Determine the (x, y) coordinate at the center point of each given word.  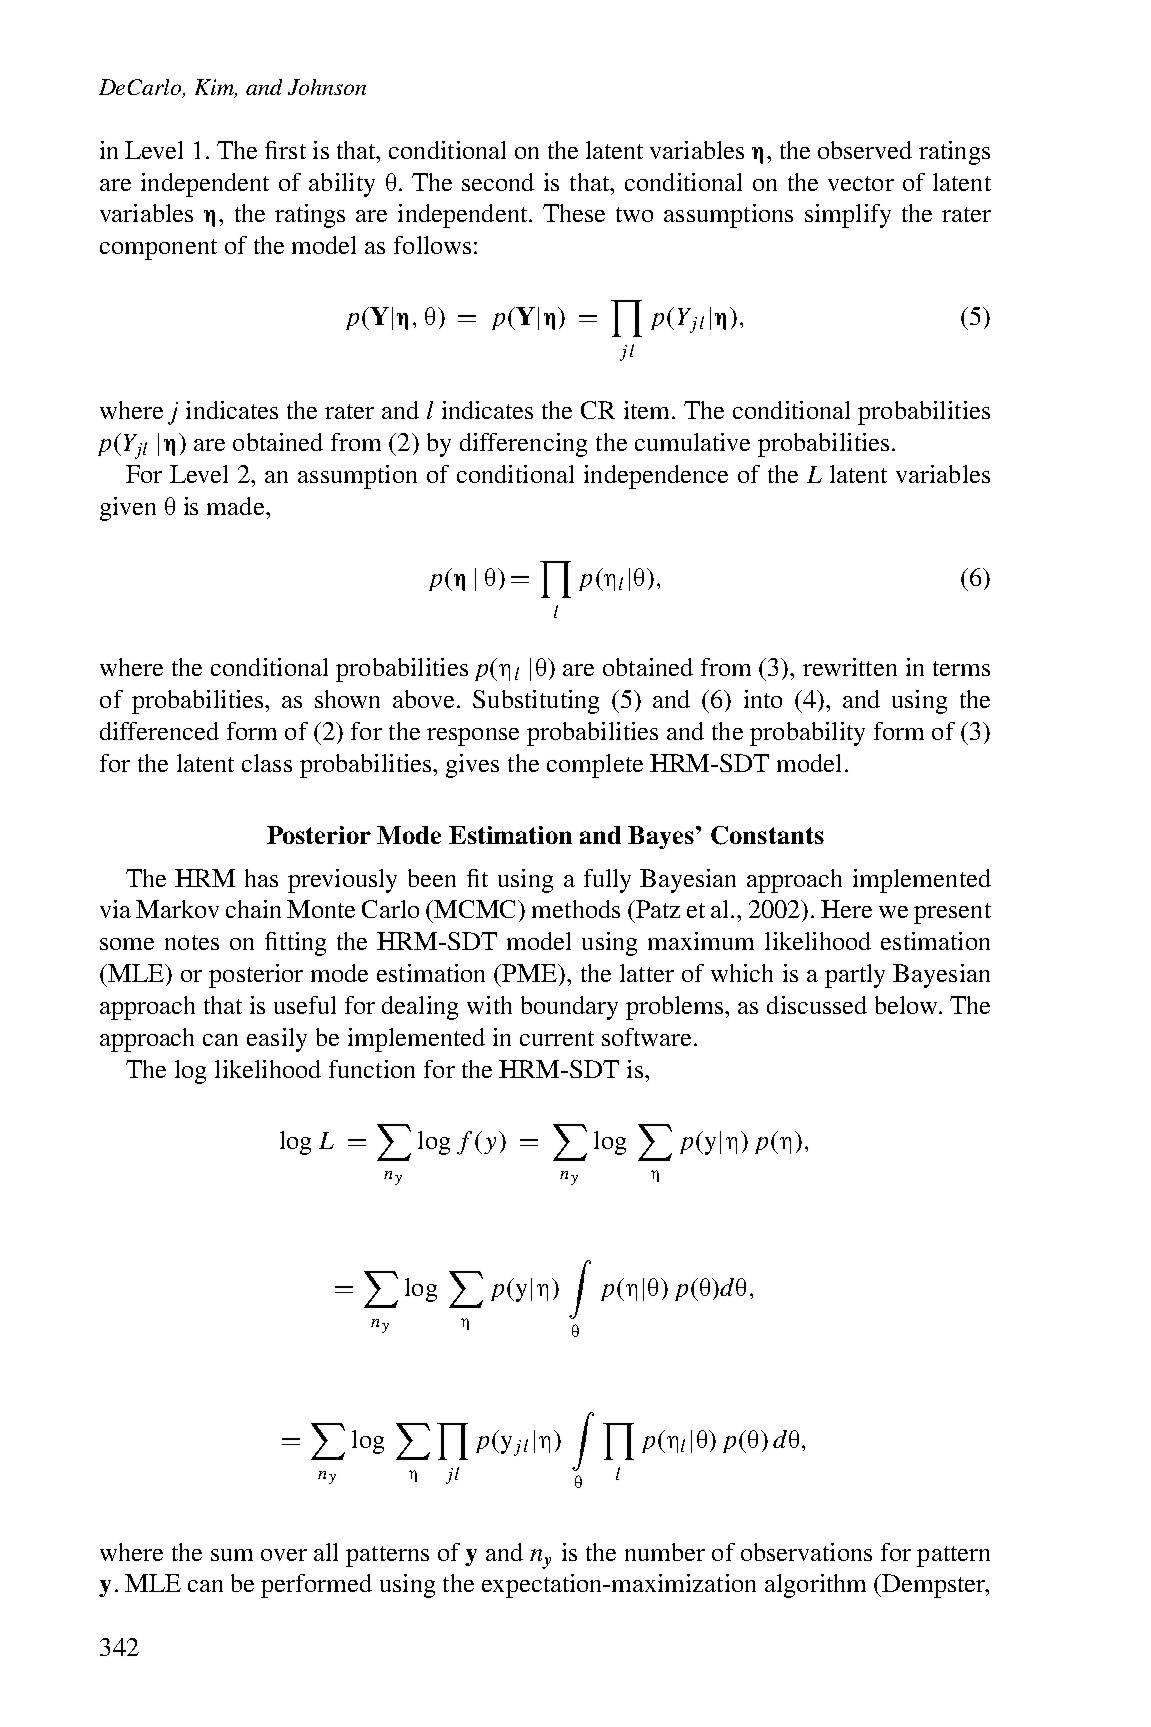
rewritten (850, 667)
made (235, 506)
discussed (817, 1005)
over (284, 1555)
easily (277, 1040)
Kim (216, 88)
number (665, 1552)
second (498, 182)
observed (865, 150)
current (557, 1038)
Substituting (536, 702)
